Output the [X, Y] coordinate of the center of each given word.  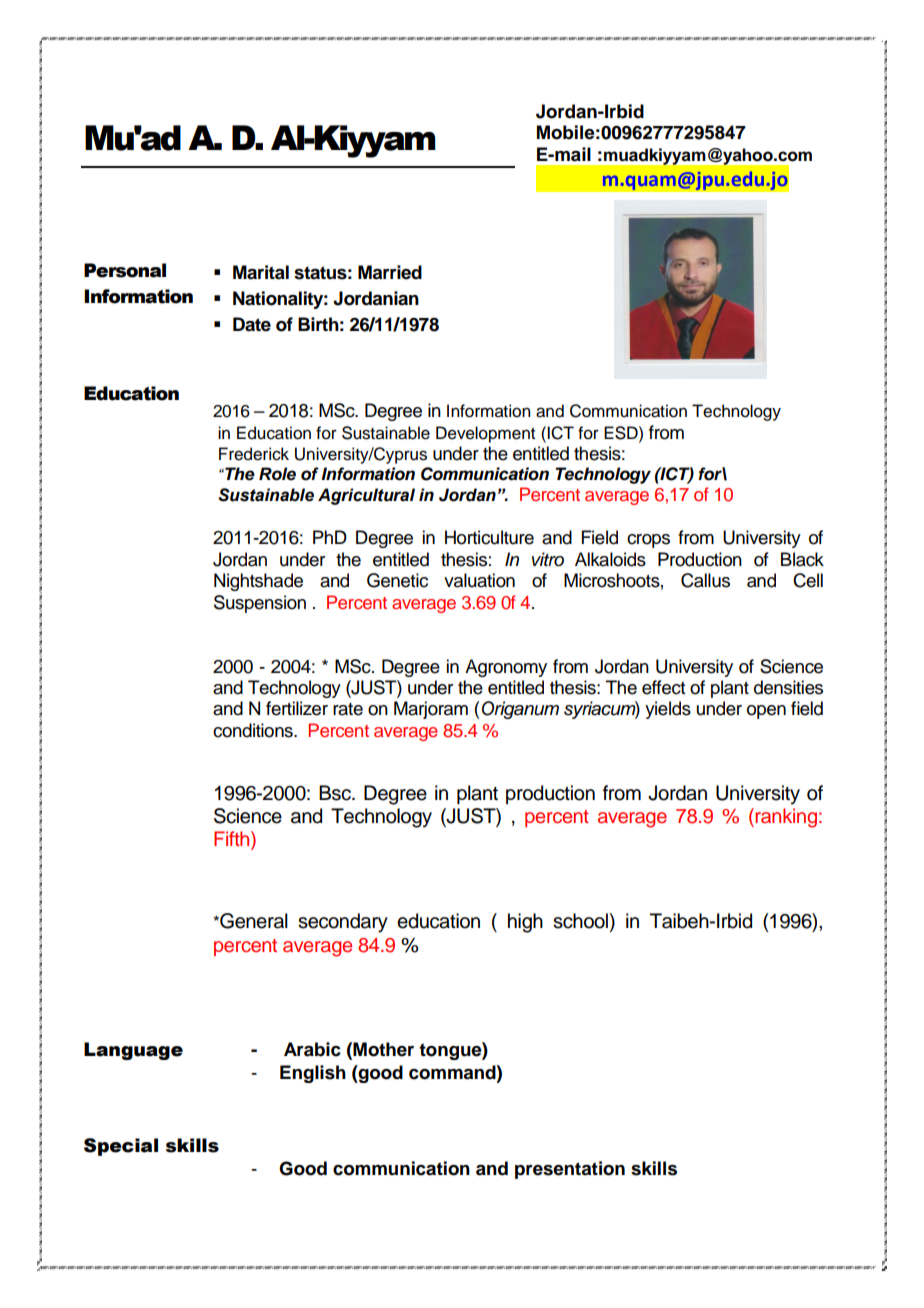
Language [133, 1051]
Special [121, 1147]
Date [252, 324]
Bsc [336, 793]
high [525, 923]
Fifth [233, 840]
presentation [570, 1170]
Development [485, 434]
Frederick [254, 454]
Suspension [260, 604]
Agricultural [366, 496]
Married [390, 272]
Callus [705, 580]
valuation [479, 580]
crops [648, 541]
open [766, 712]
